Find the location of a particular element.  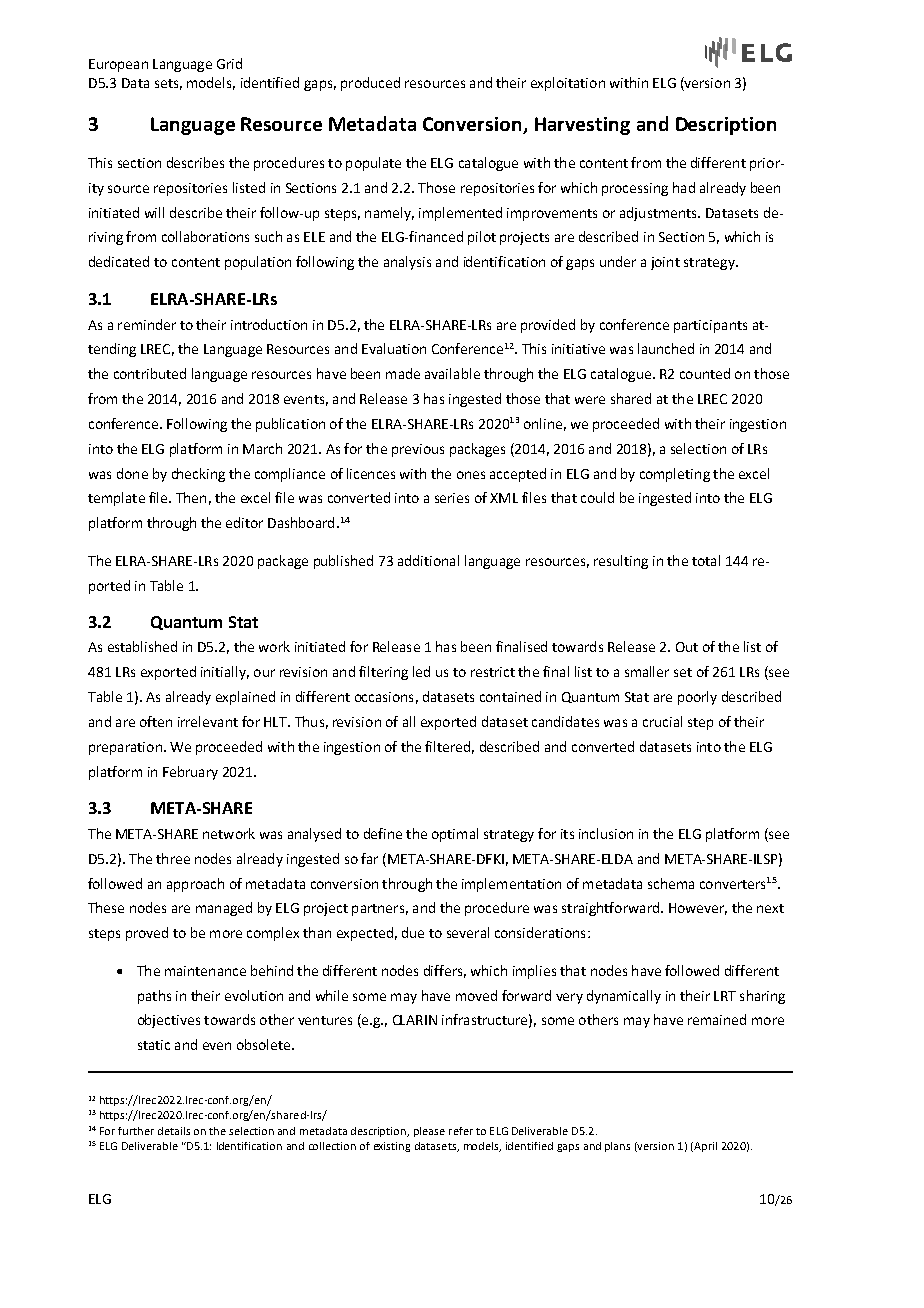

please is located at coordinates (429, 1132).
